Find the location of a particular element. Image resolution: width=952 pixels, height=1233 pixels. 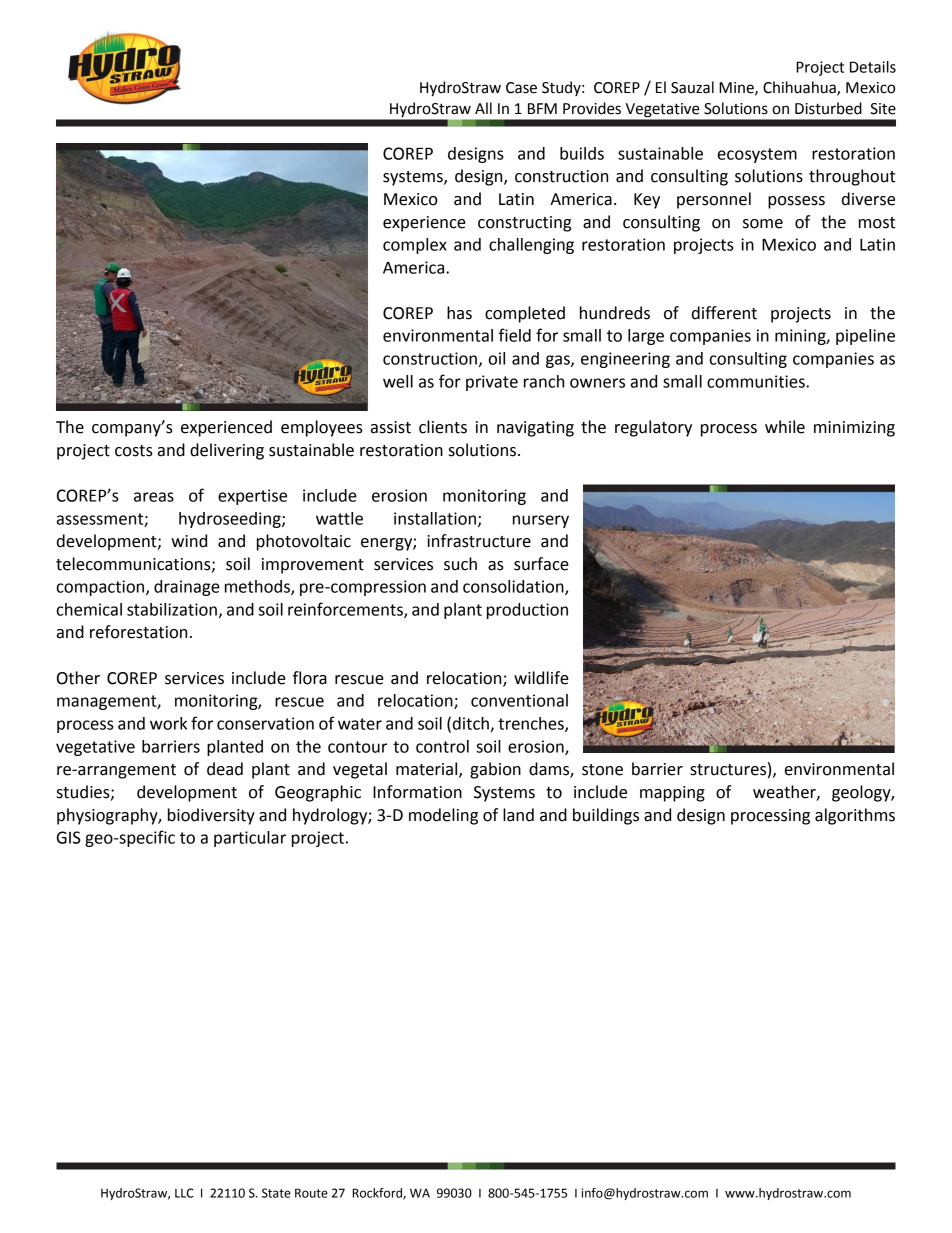

algorithms is located at coordinates (855, 816).
